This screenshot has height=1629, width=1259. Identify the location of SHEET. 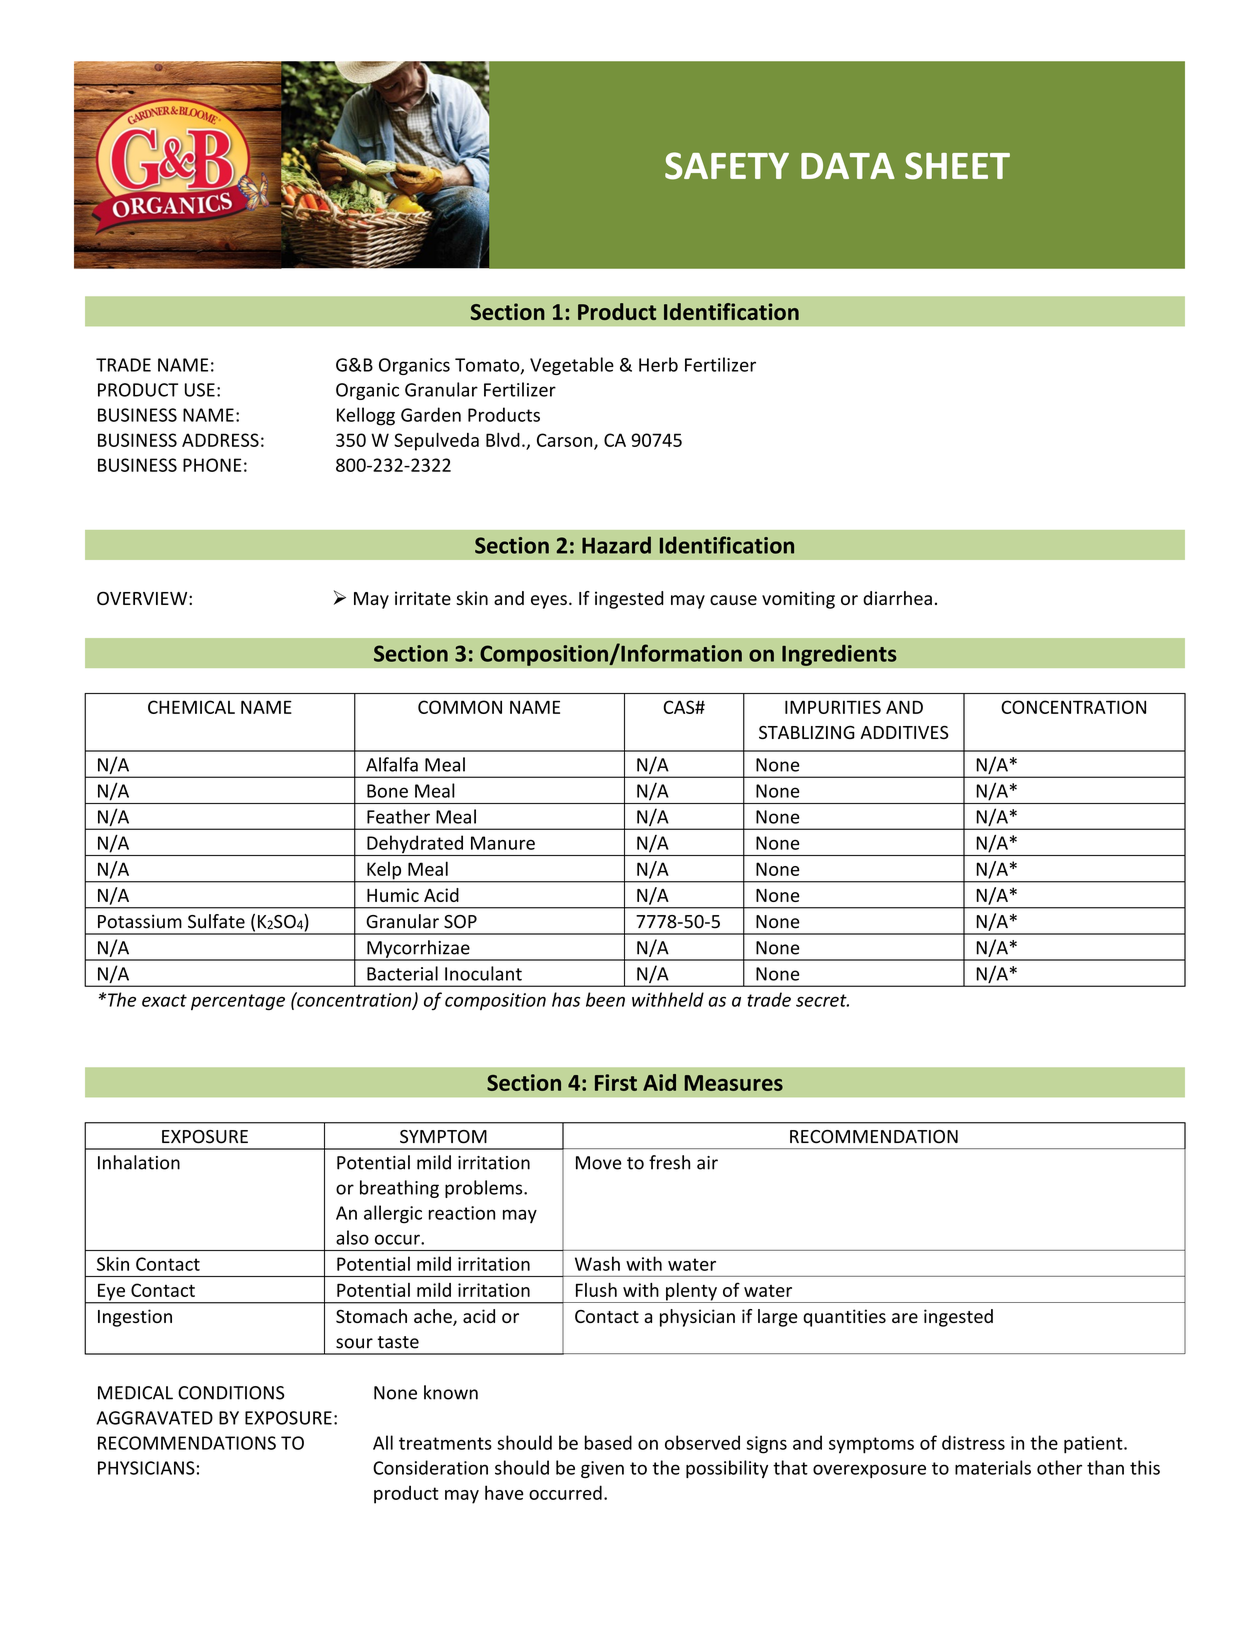
(957, 166).
